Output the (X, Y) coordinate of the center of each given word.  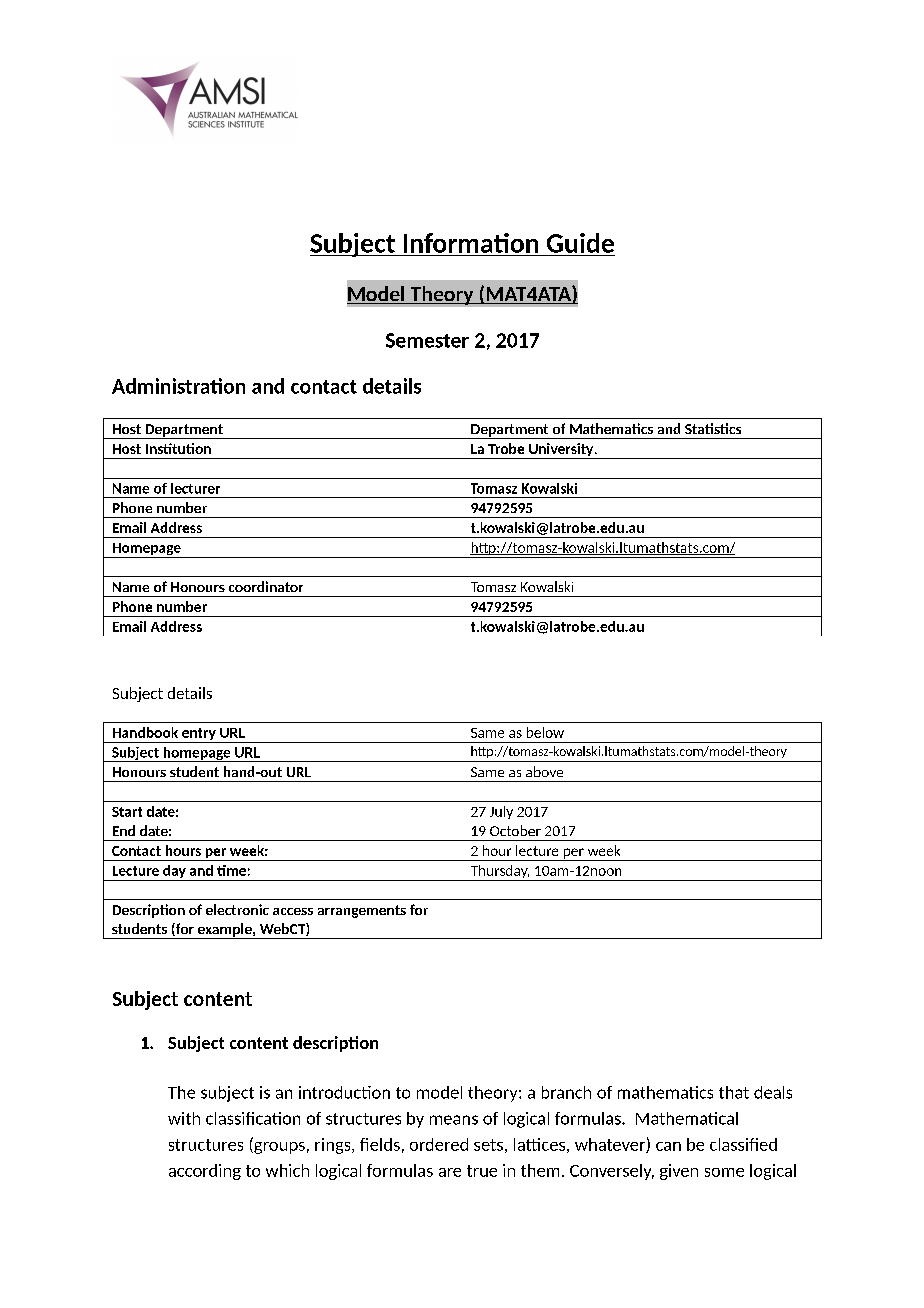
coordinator (266, 586)
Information (471, 243)
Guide (580, 243)
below (545, 732)
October (515, 830)
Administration (178, 386)
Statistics (713, 428)
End (124, 830)
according (205, 1172)
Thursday (499, 873)
